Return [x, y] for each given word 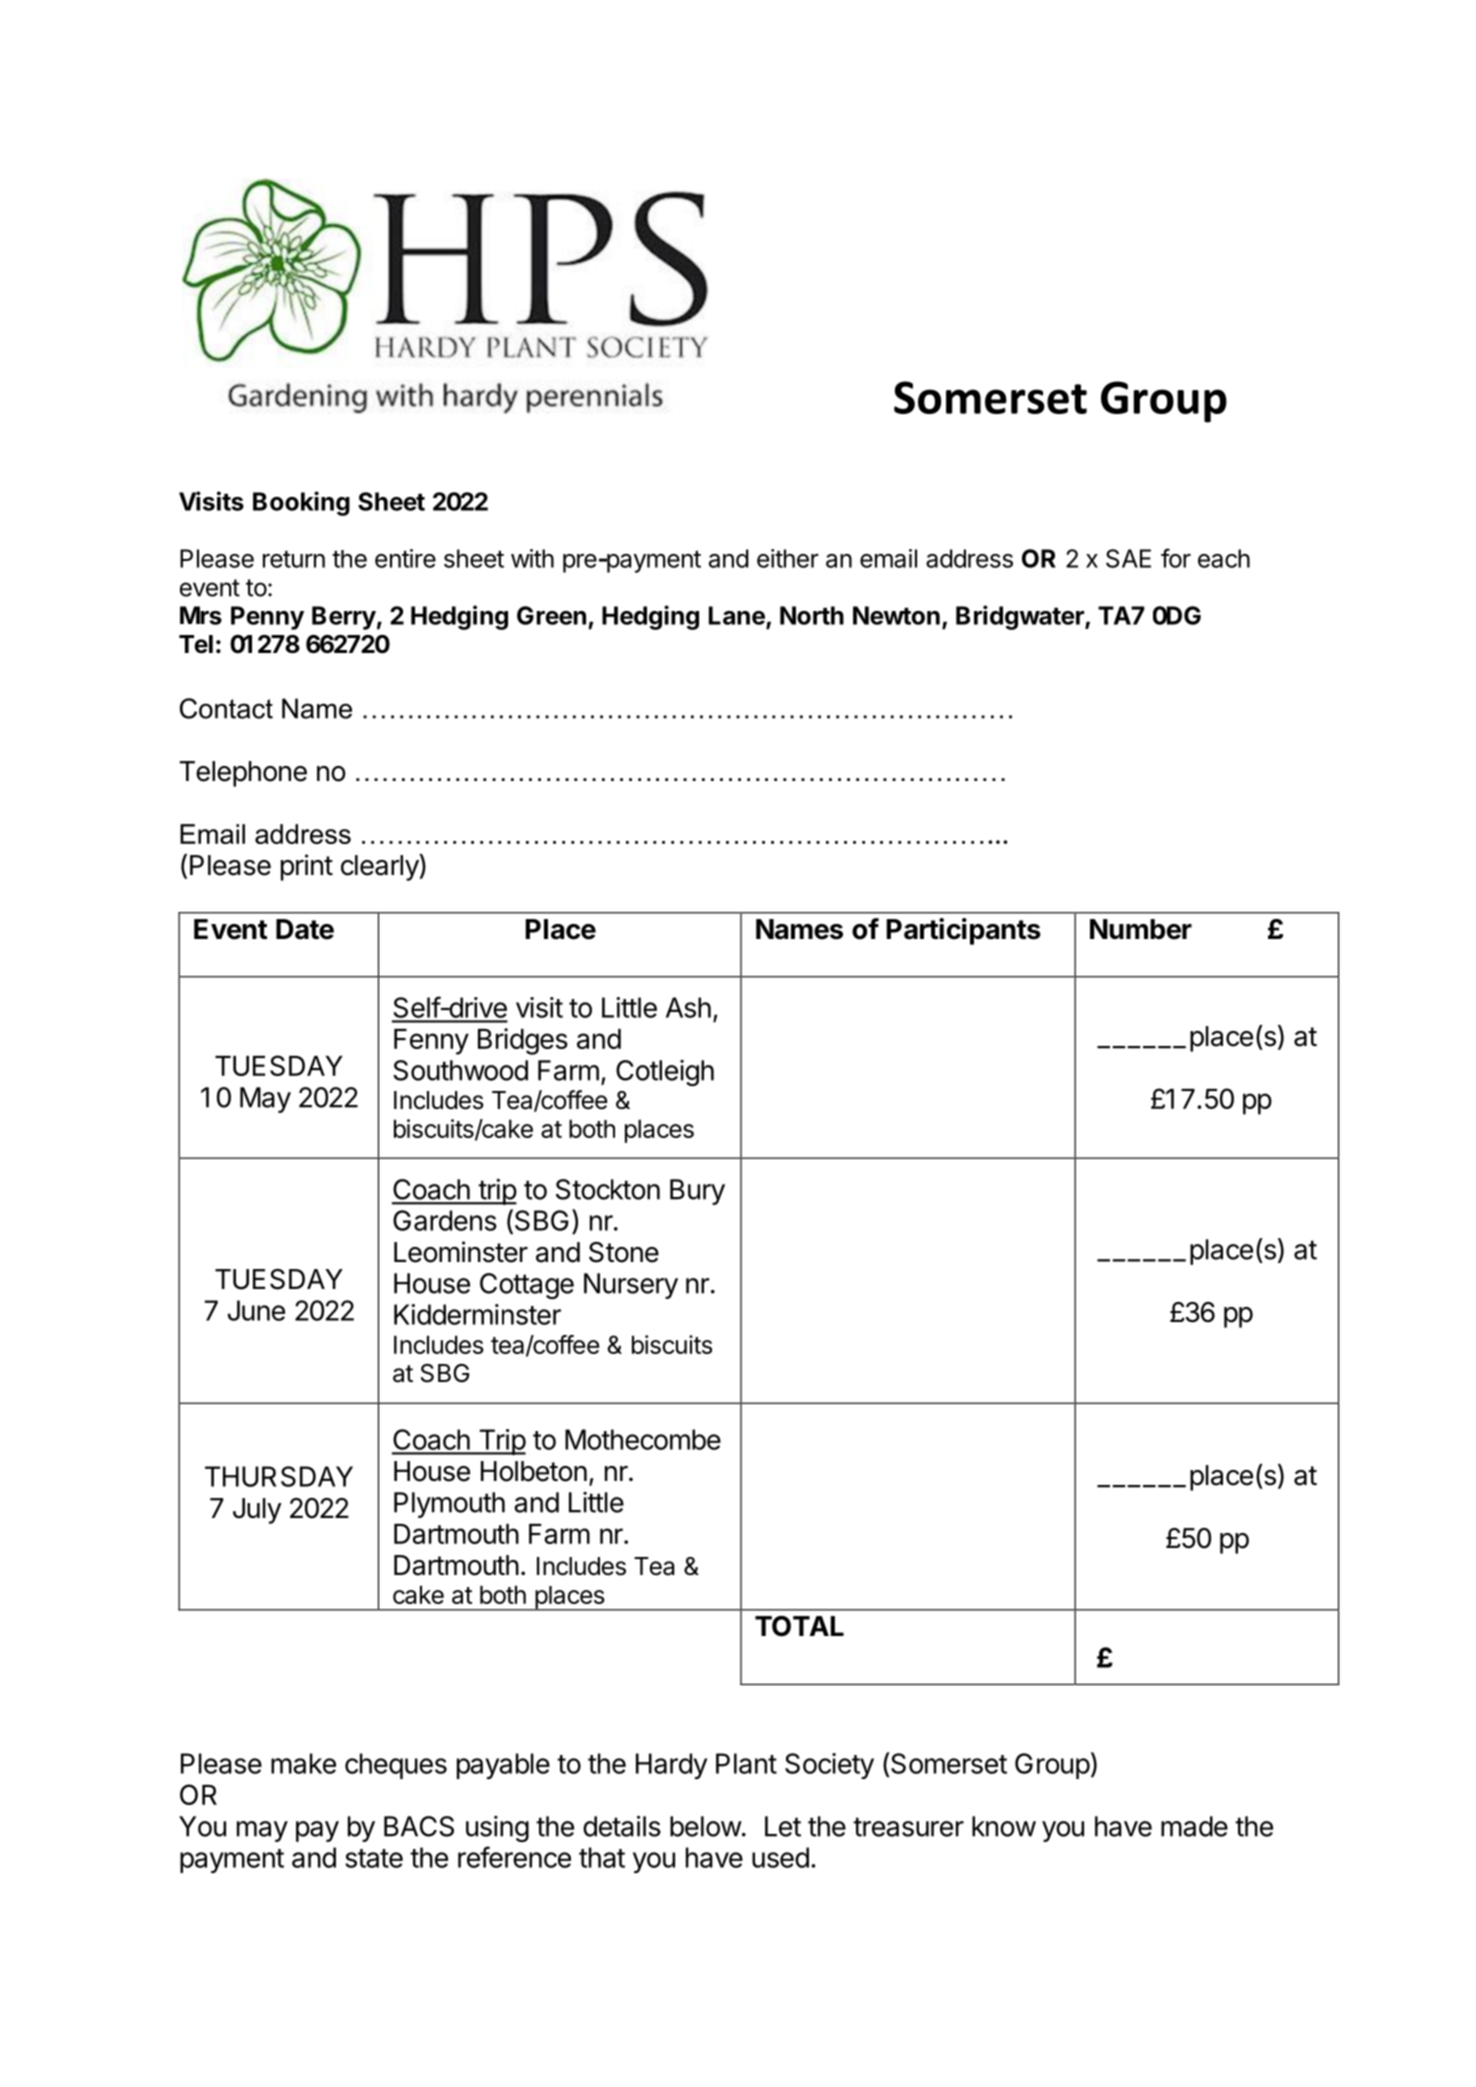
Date [305, 929]
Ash [688, 1007]
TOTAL [799, 1626]
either [788, 558]
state [374, 1858]
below [706, 1826]
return [294, 559]
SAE [1128, 558]
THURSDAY [279, 1476]
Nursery [631, 1286]
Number [1141, 929]
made [1194, 1826]
